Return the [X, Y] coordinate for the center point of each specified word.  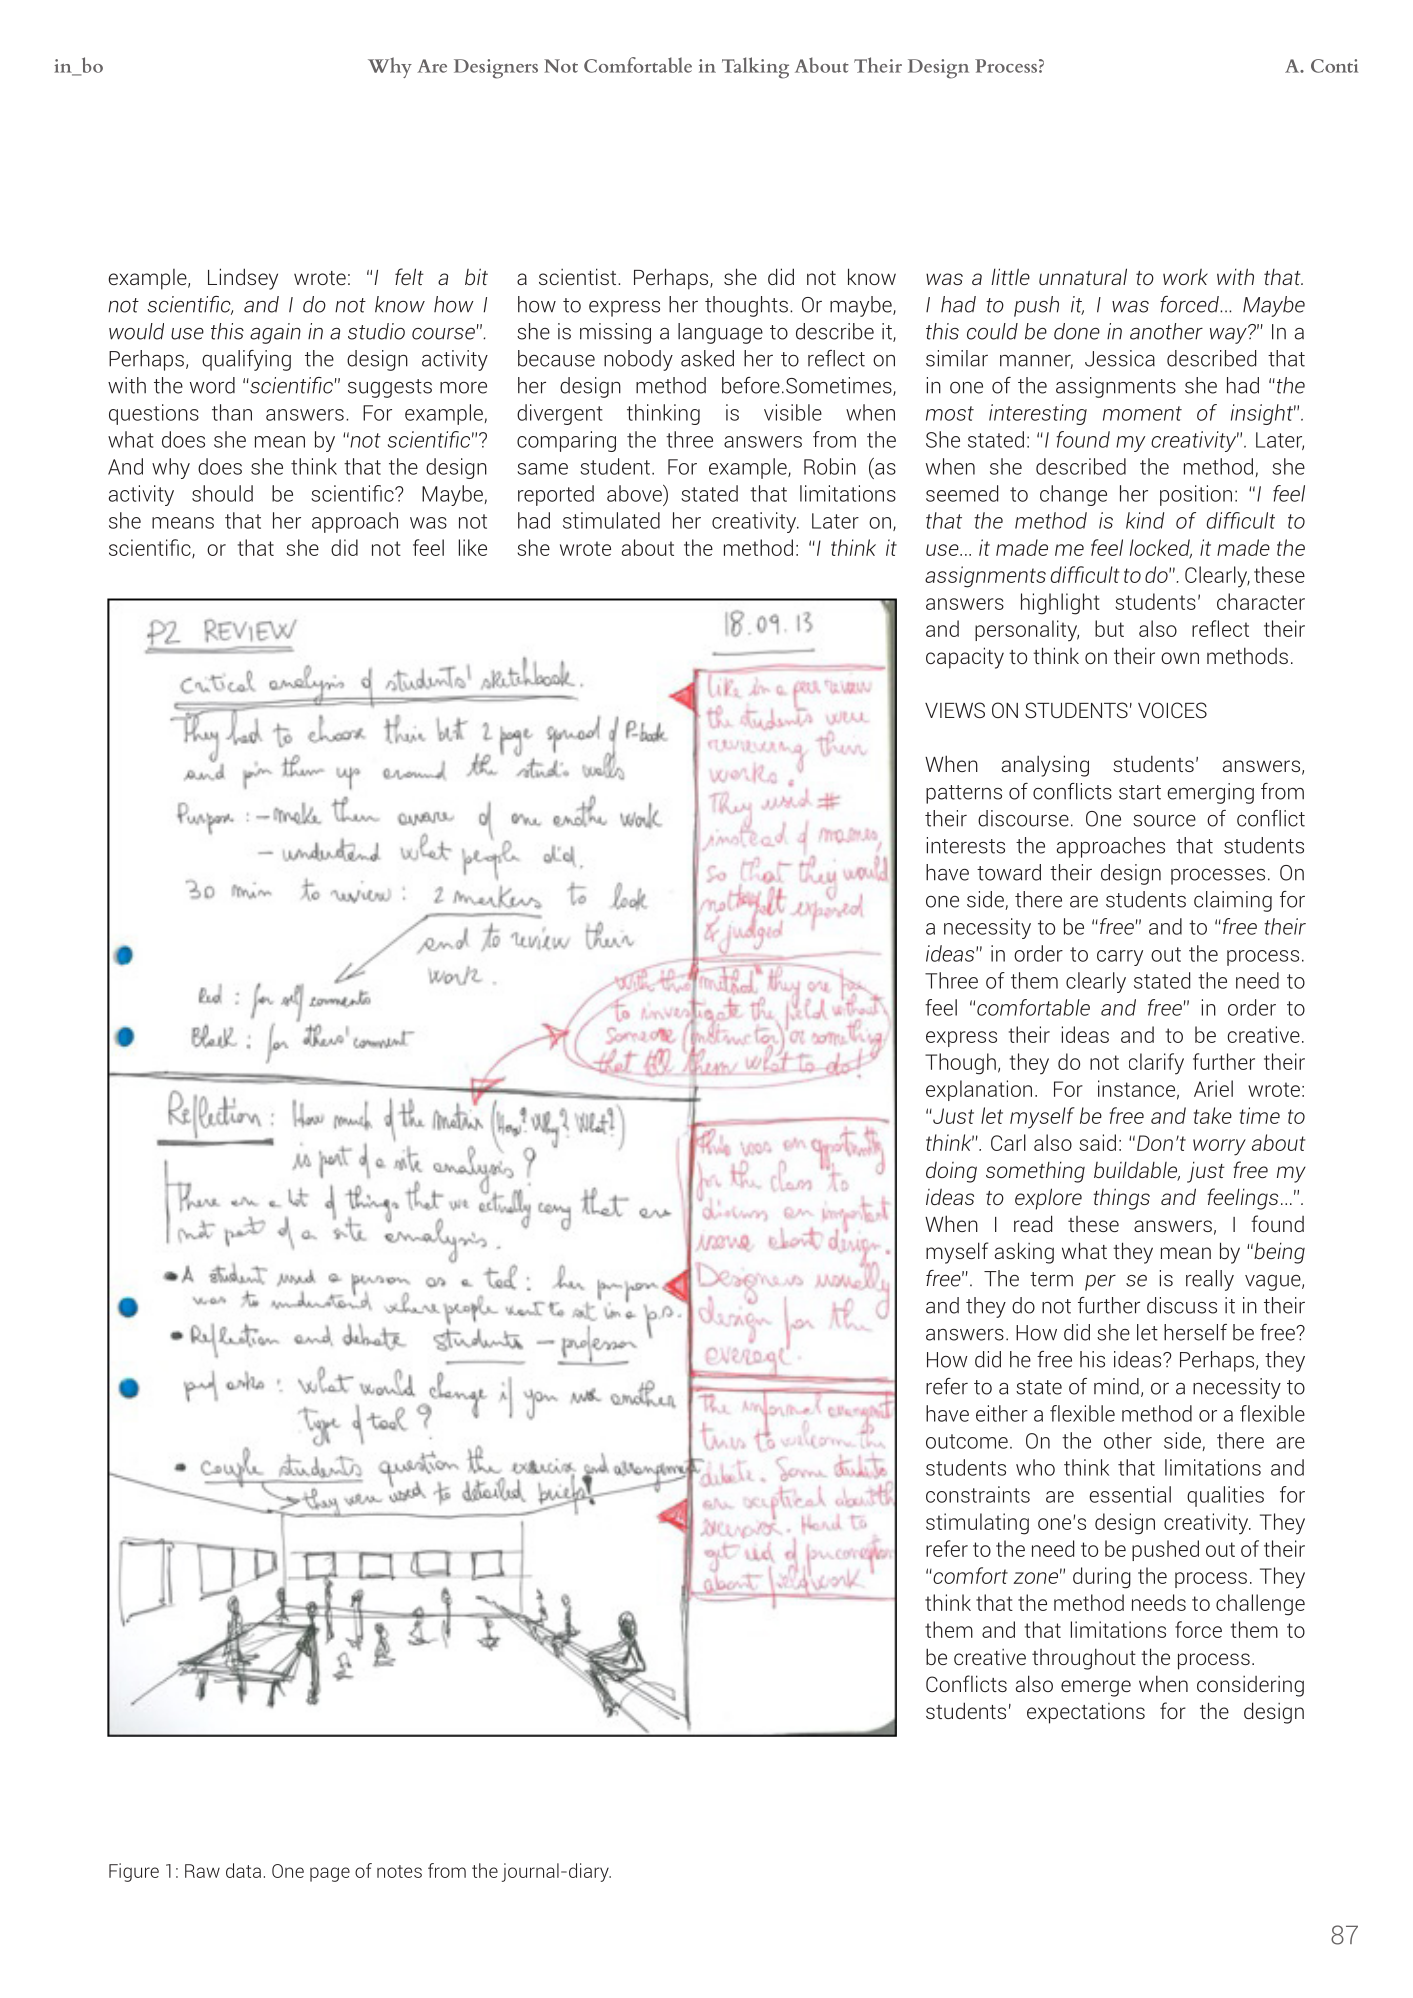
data [243, 1870]
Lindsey [243, 279]
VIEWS [955, 710]
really [1210, 1280]
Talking [755, 68]
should [222, 493]
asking [1024, 1253]
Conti [1334, 66]
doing [951, 1172]
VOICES [1172, 710]
